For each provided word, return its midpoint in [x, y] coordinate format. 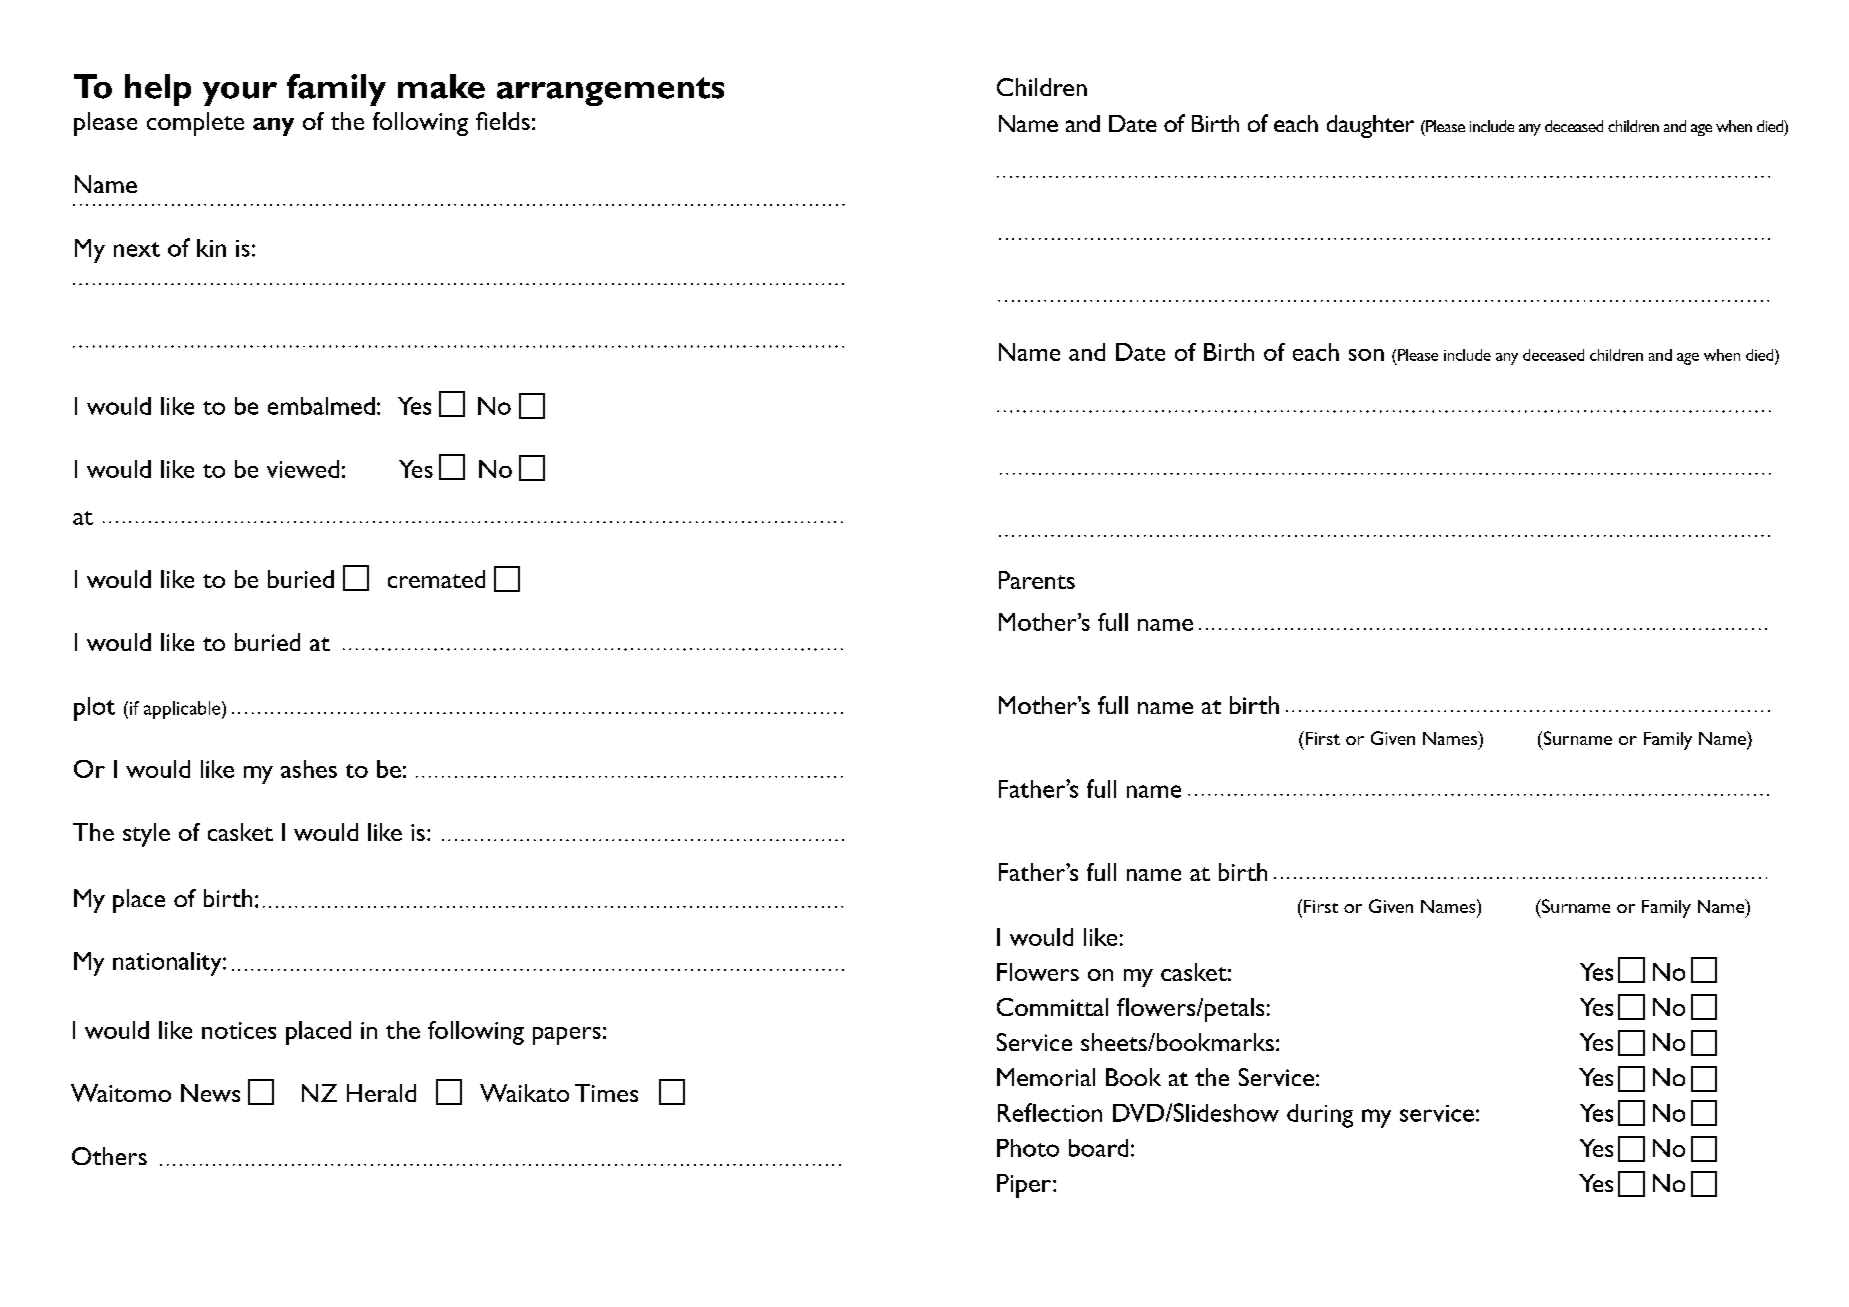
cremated [436, 579]
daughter [1370, 126]
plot [94, 709]
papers [567, 1036]
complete [195, 124]
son [1366, 355]
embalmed [321, 406]
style [146, 835]
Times [606, 1093]
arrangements [610, 91]
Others [109, 1156]
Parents [1037, 580]
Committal [1052, 1007]
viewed [303, 469]
